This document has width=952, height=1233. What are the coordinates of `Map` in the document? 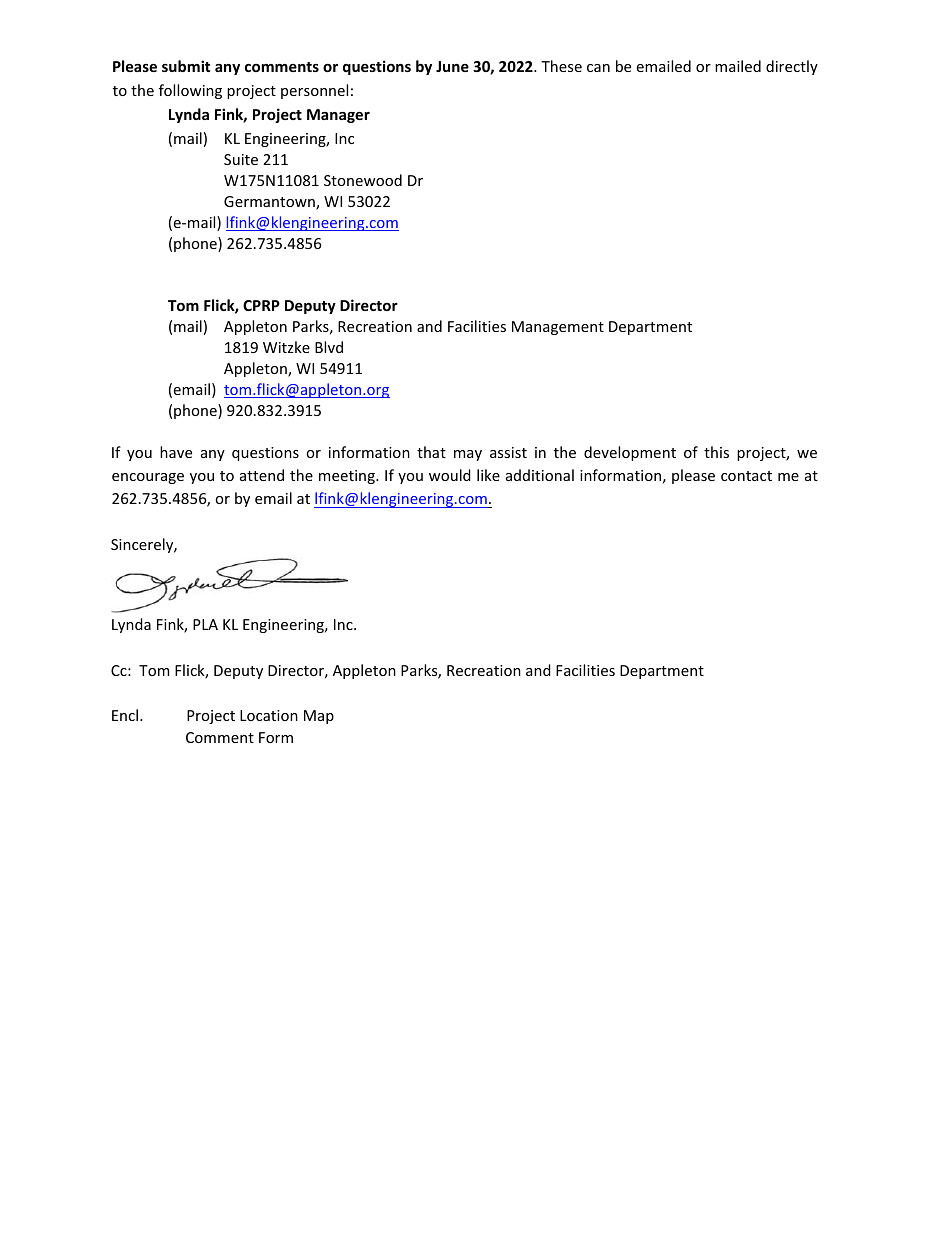 It's located at (319, 717).
